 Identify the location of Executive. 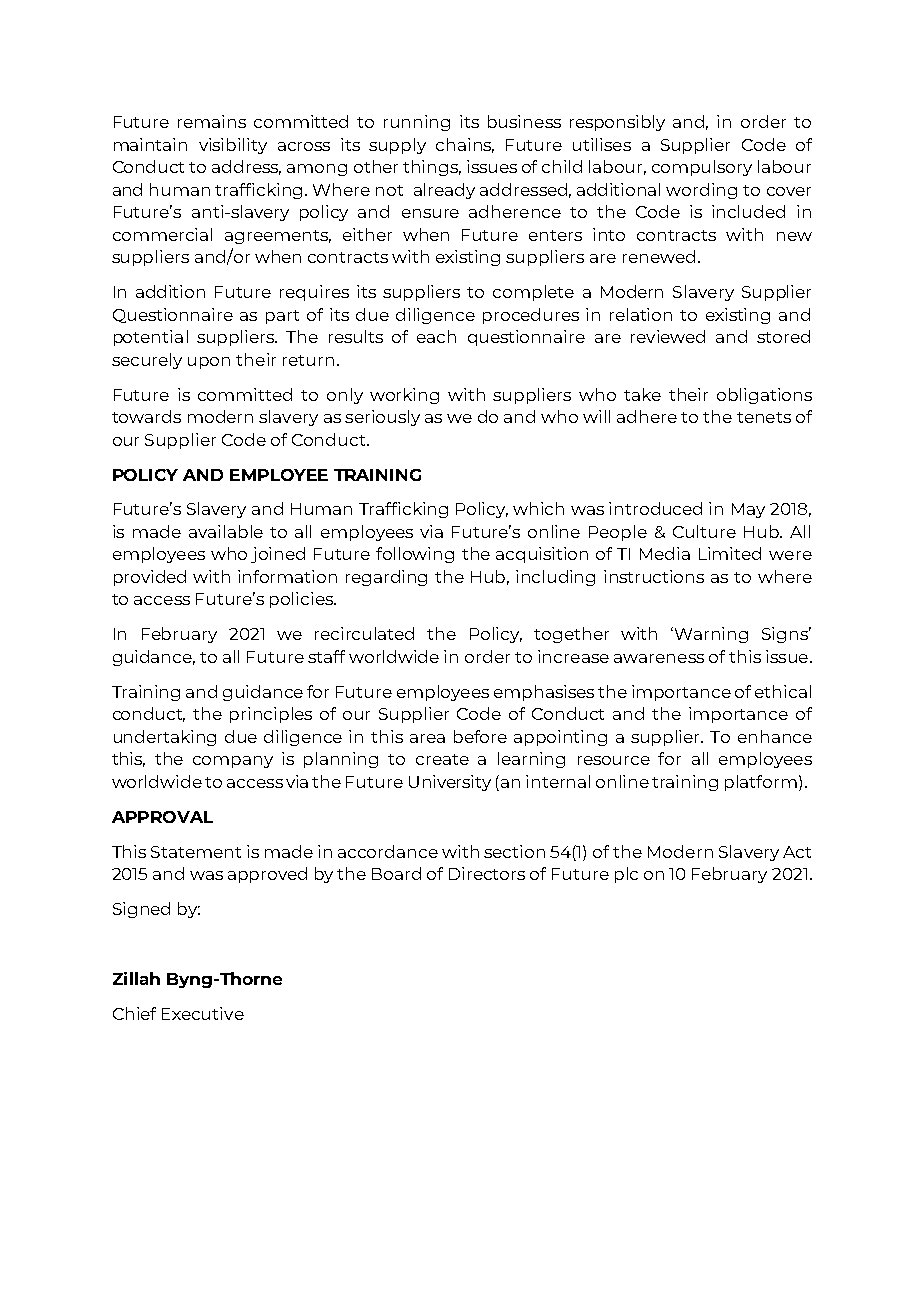
(203, 1013).
